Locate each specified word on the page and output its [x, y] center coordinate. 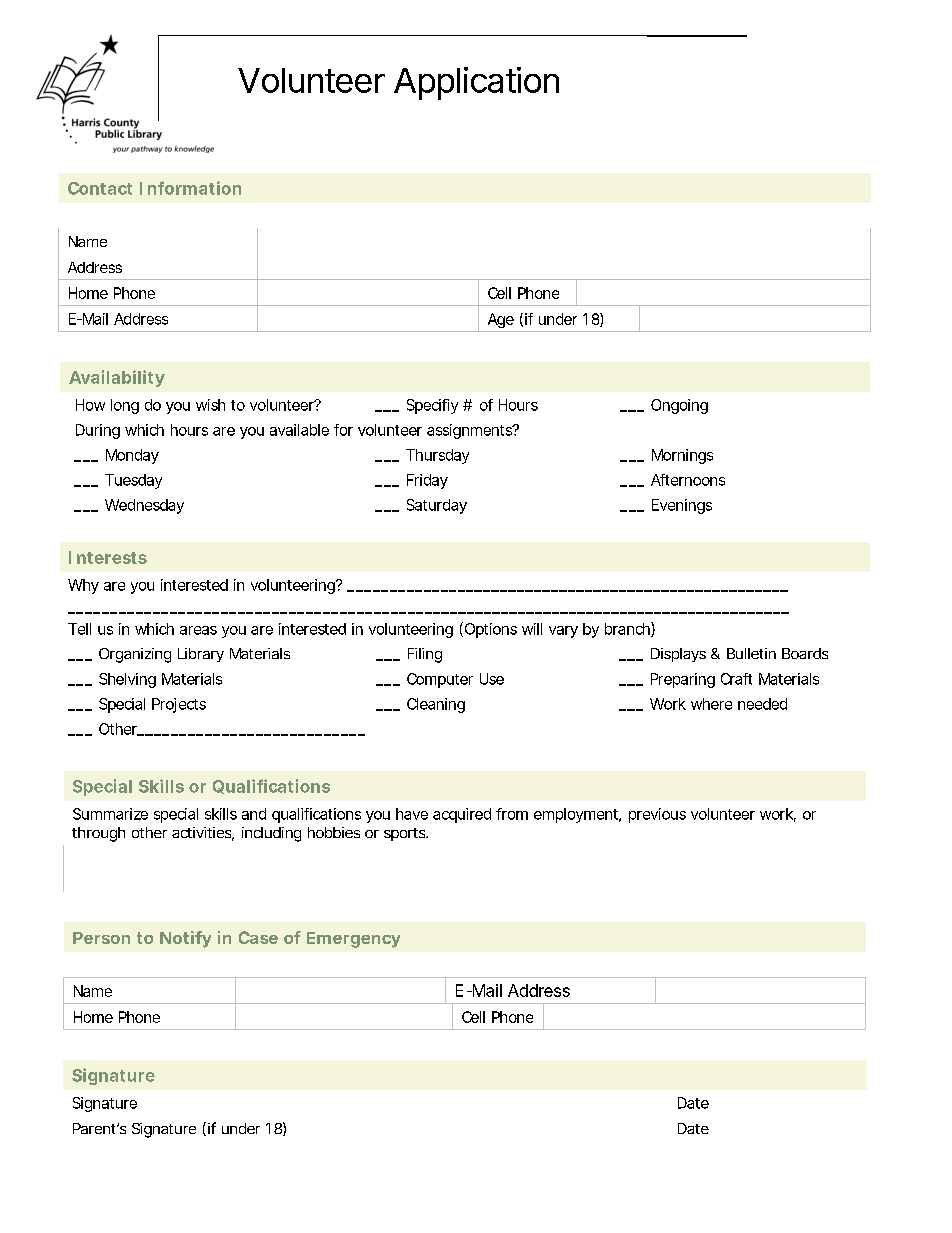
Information [190, 188]
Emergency [353, 940]
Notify [185, 939]
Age [501, 320]
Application [476, 83]
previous [657, 815]
